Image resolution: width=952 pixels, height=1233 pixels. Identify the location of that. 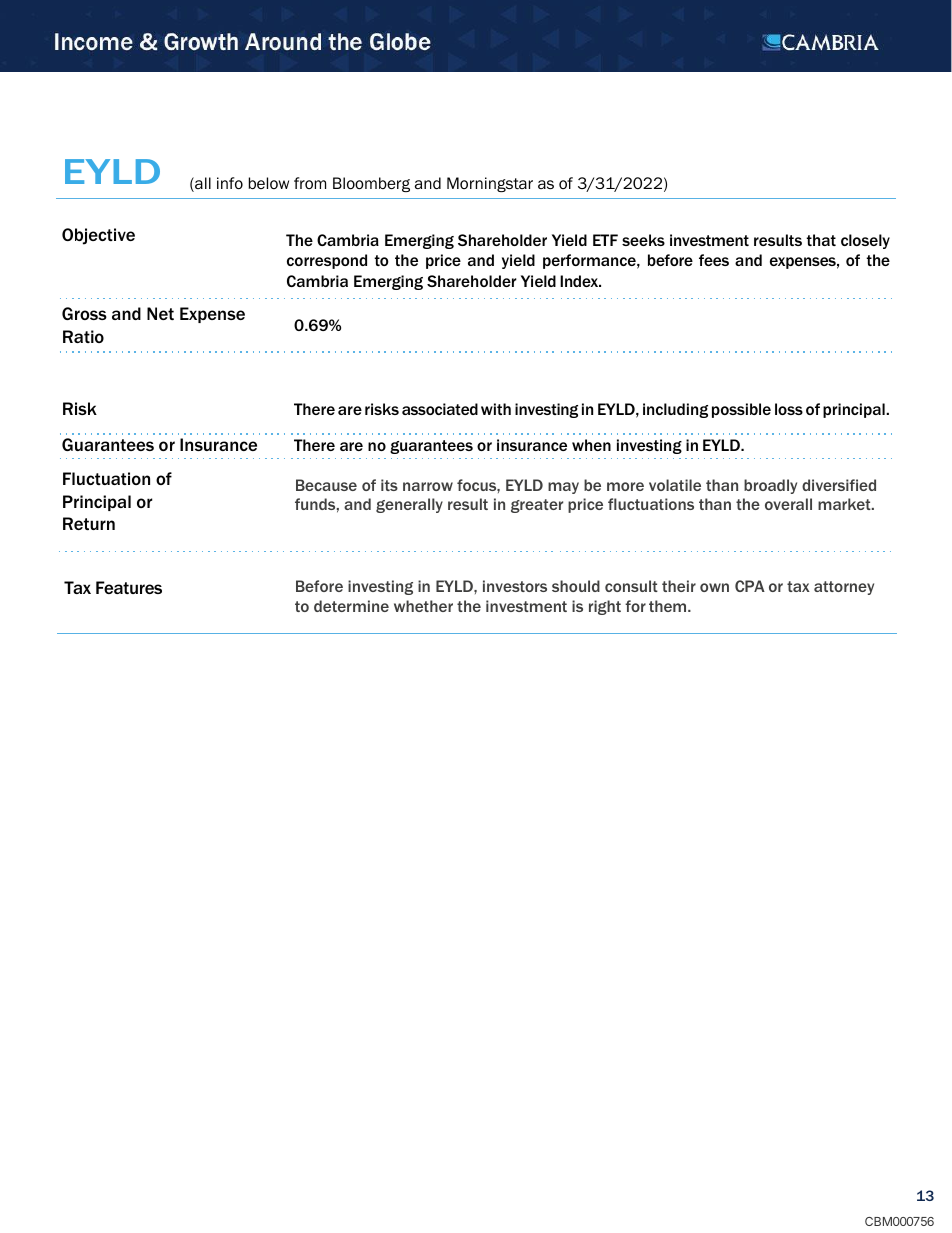
(821, 240).
